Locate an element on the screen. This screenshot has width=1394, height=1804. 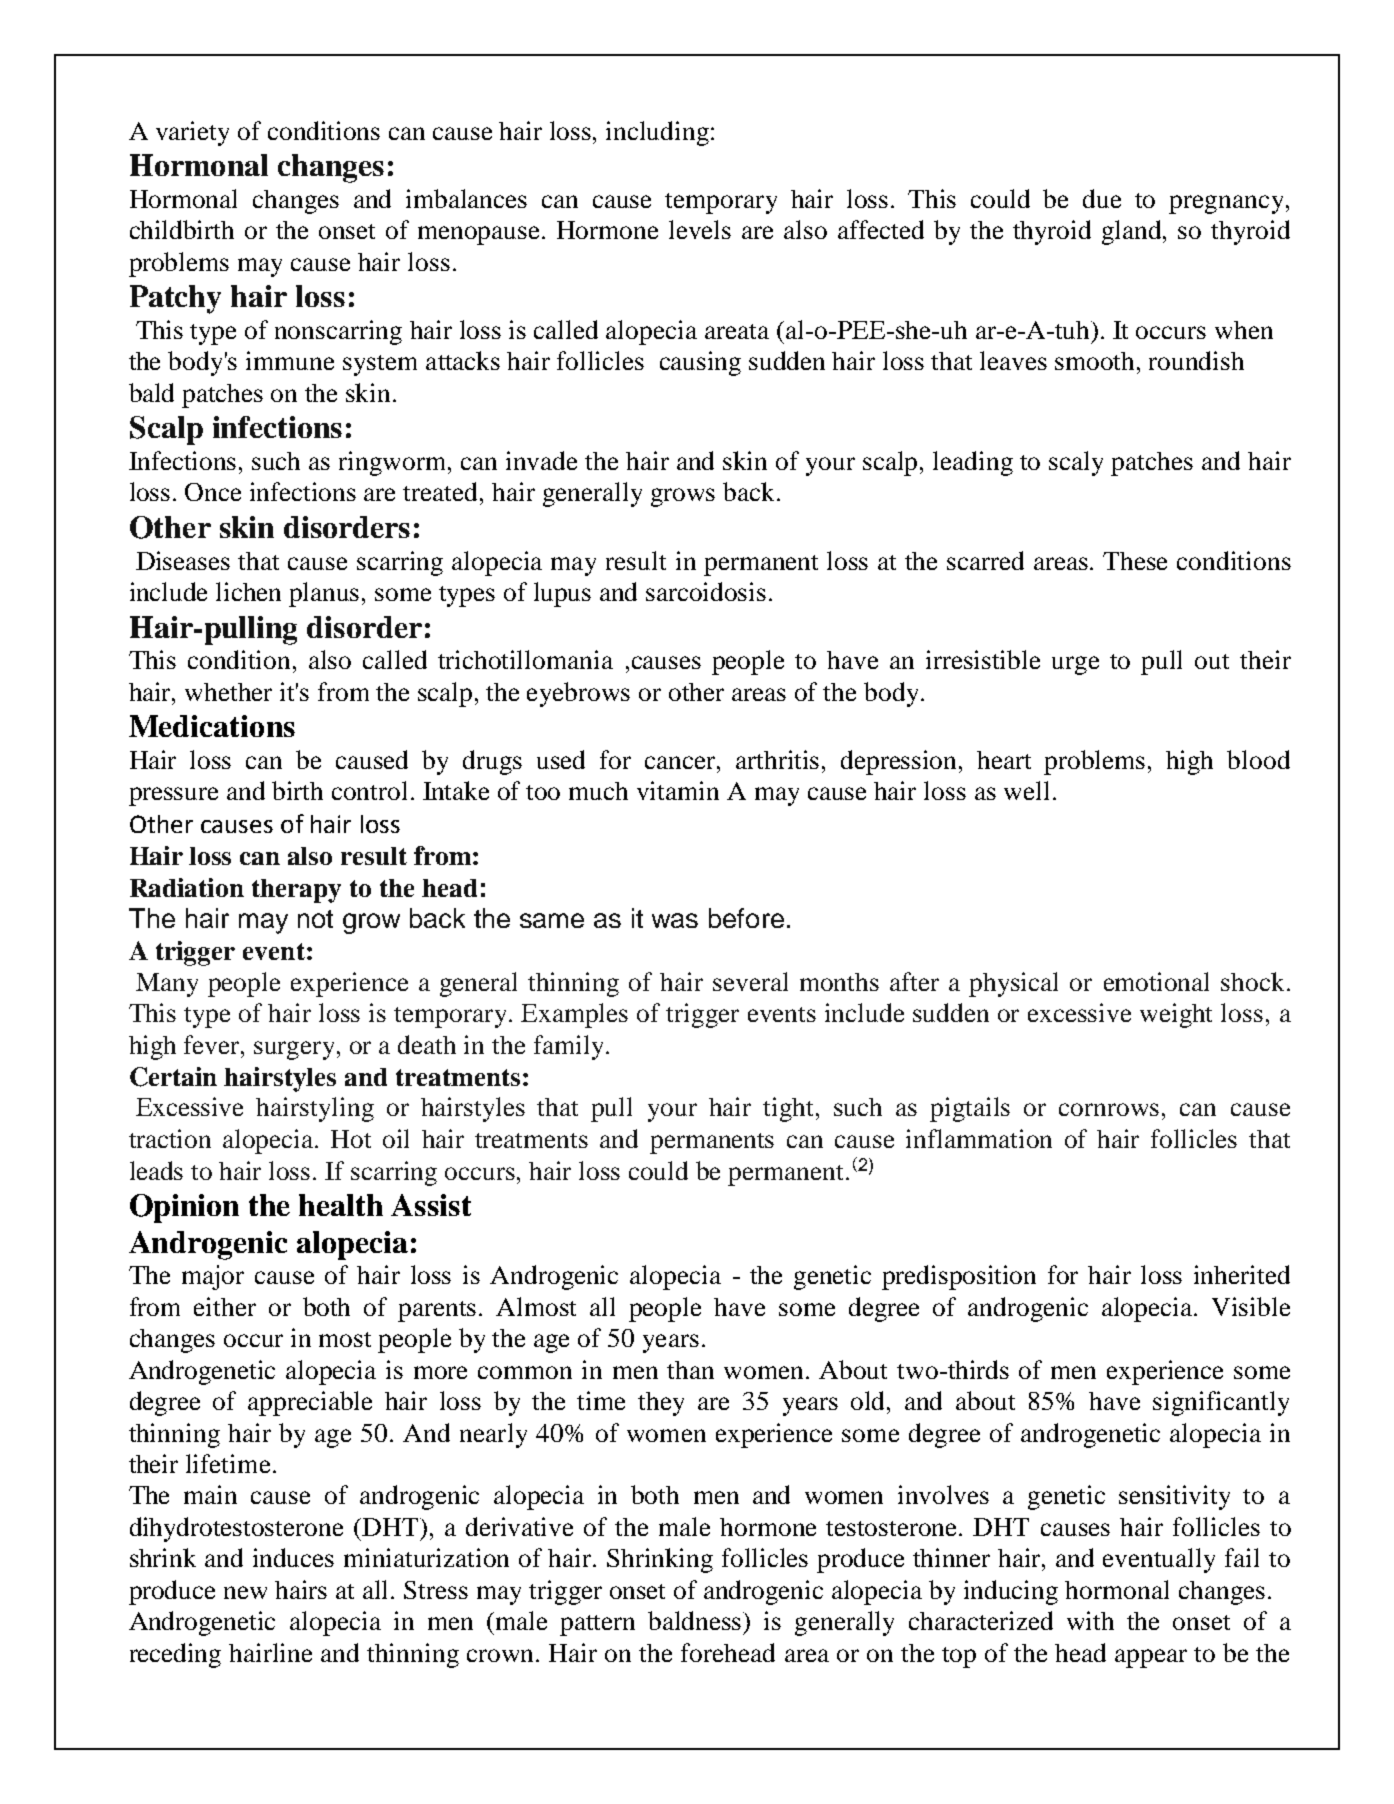
than is located at coordinates (690, 1370).
